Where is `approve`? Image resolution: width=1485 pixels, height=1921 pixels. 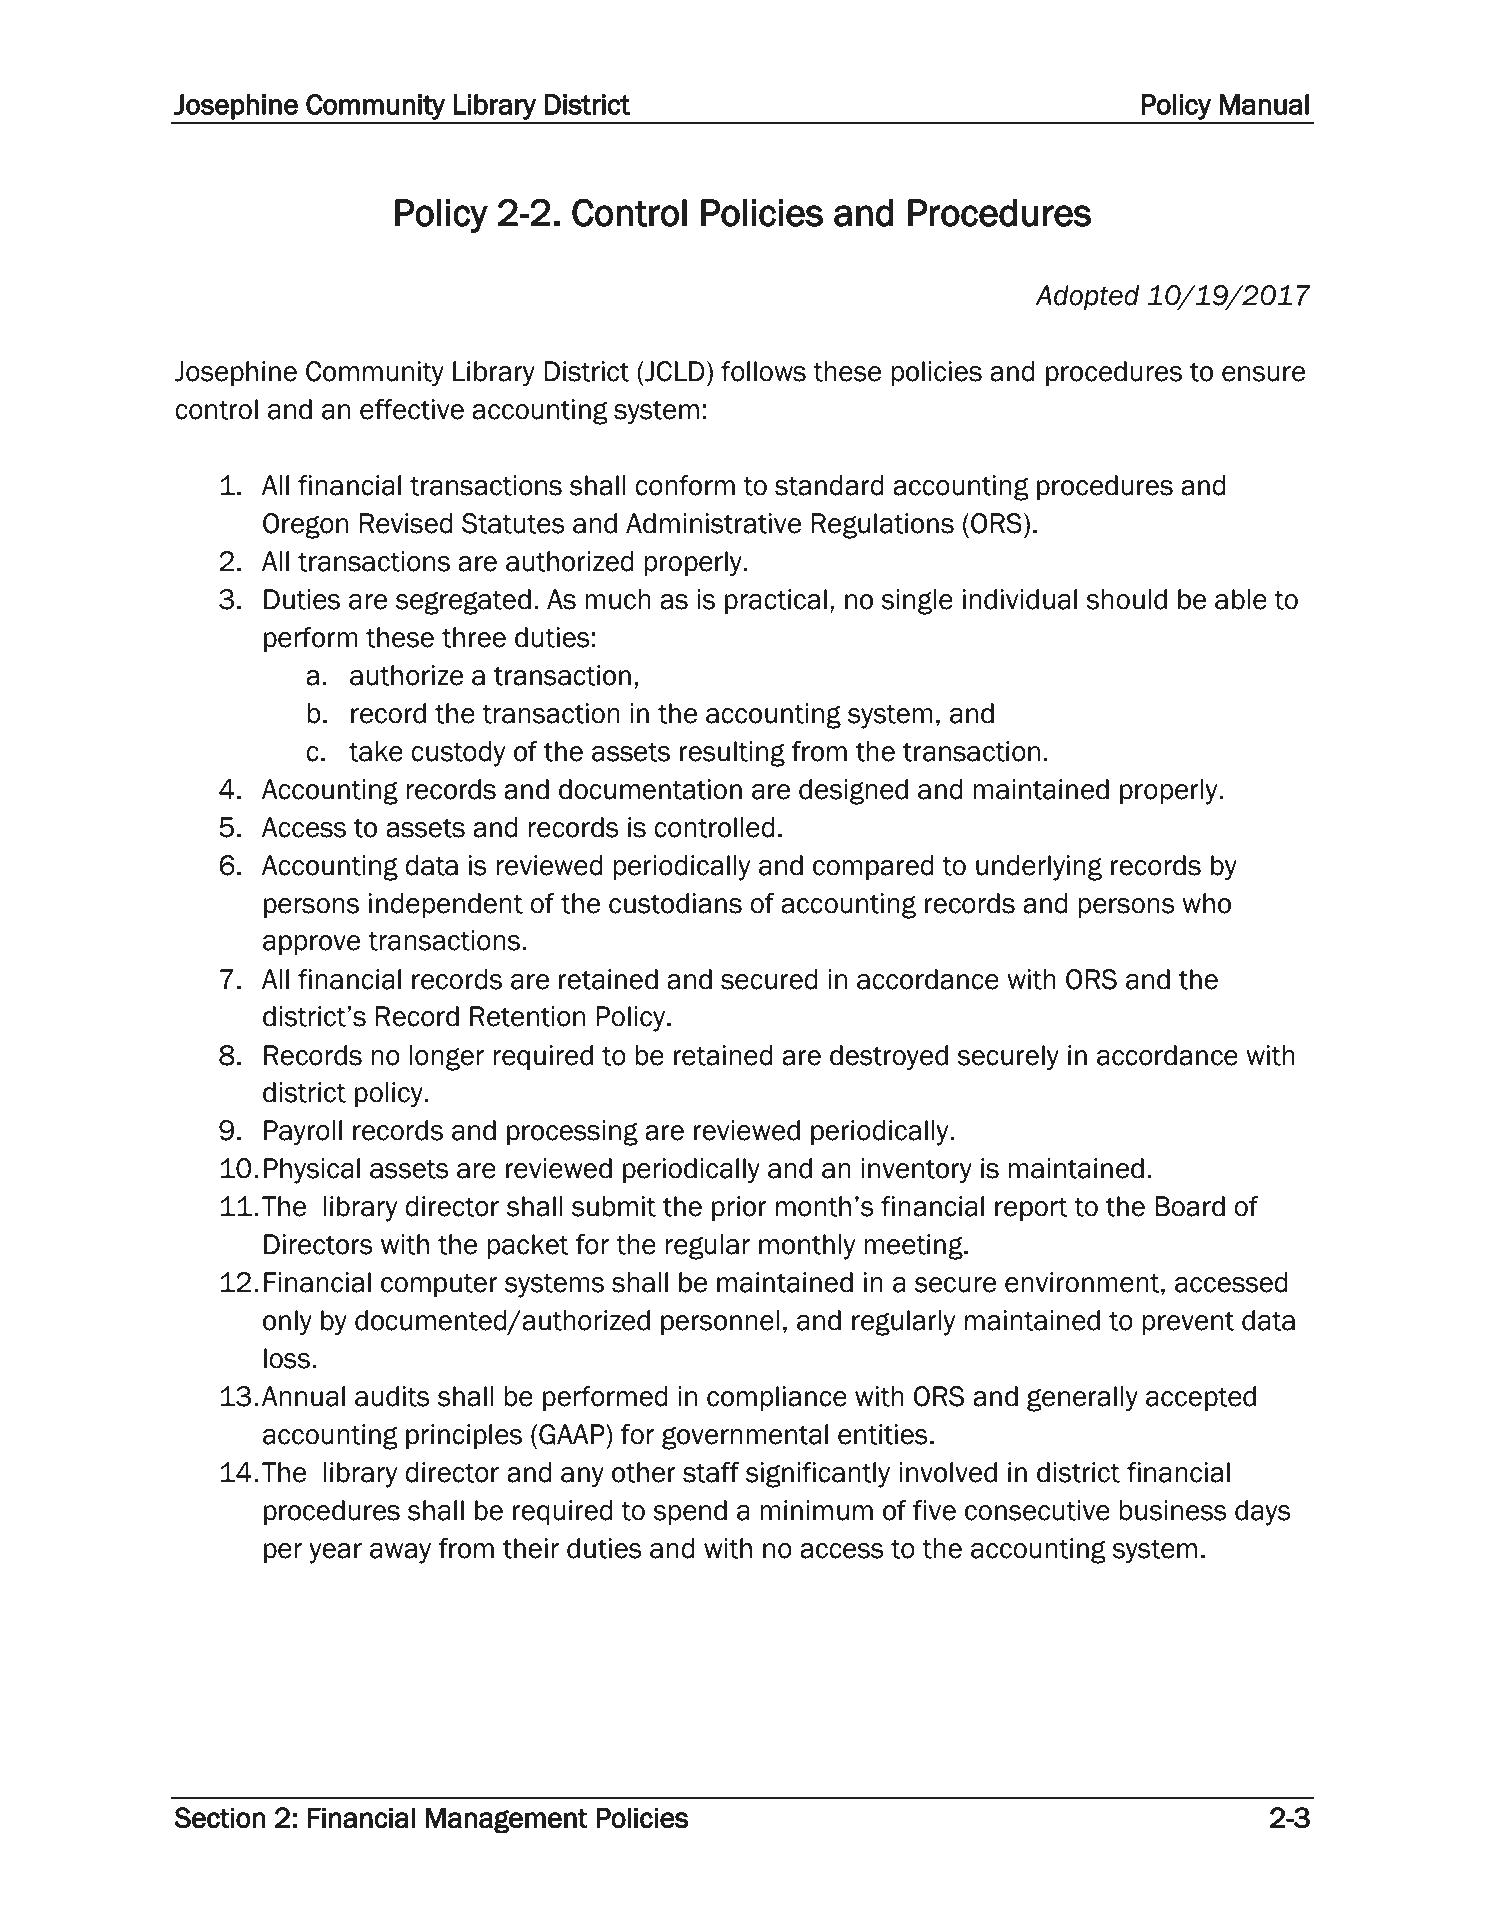
approve is located at coordinates (311, 945).
